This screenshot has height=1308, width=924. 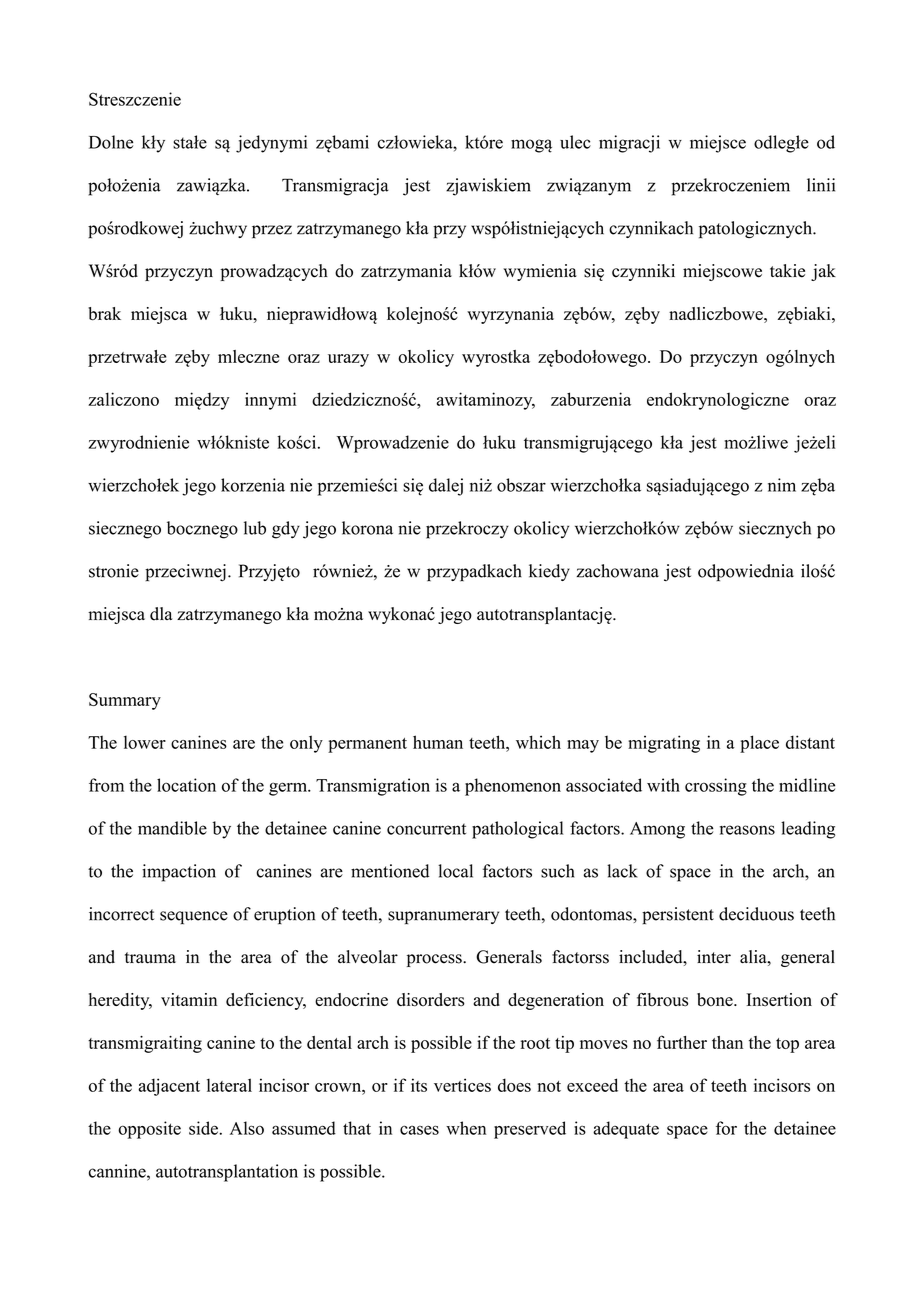 What do you see at coordinates (759, 744) in the screenshot?
I see `place` at bounding box center [759, 744].
